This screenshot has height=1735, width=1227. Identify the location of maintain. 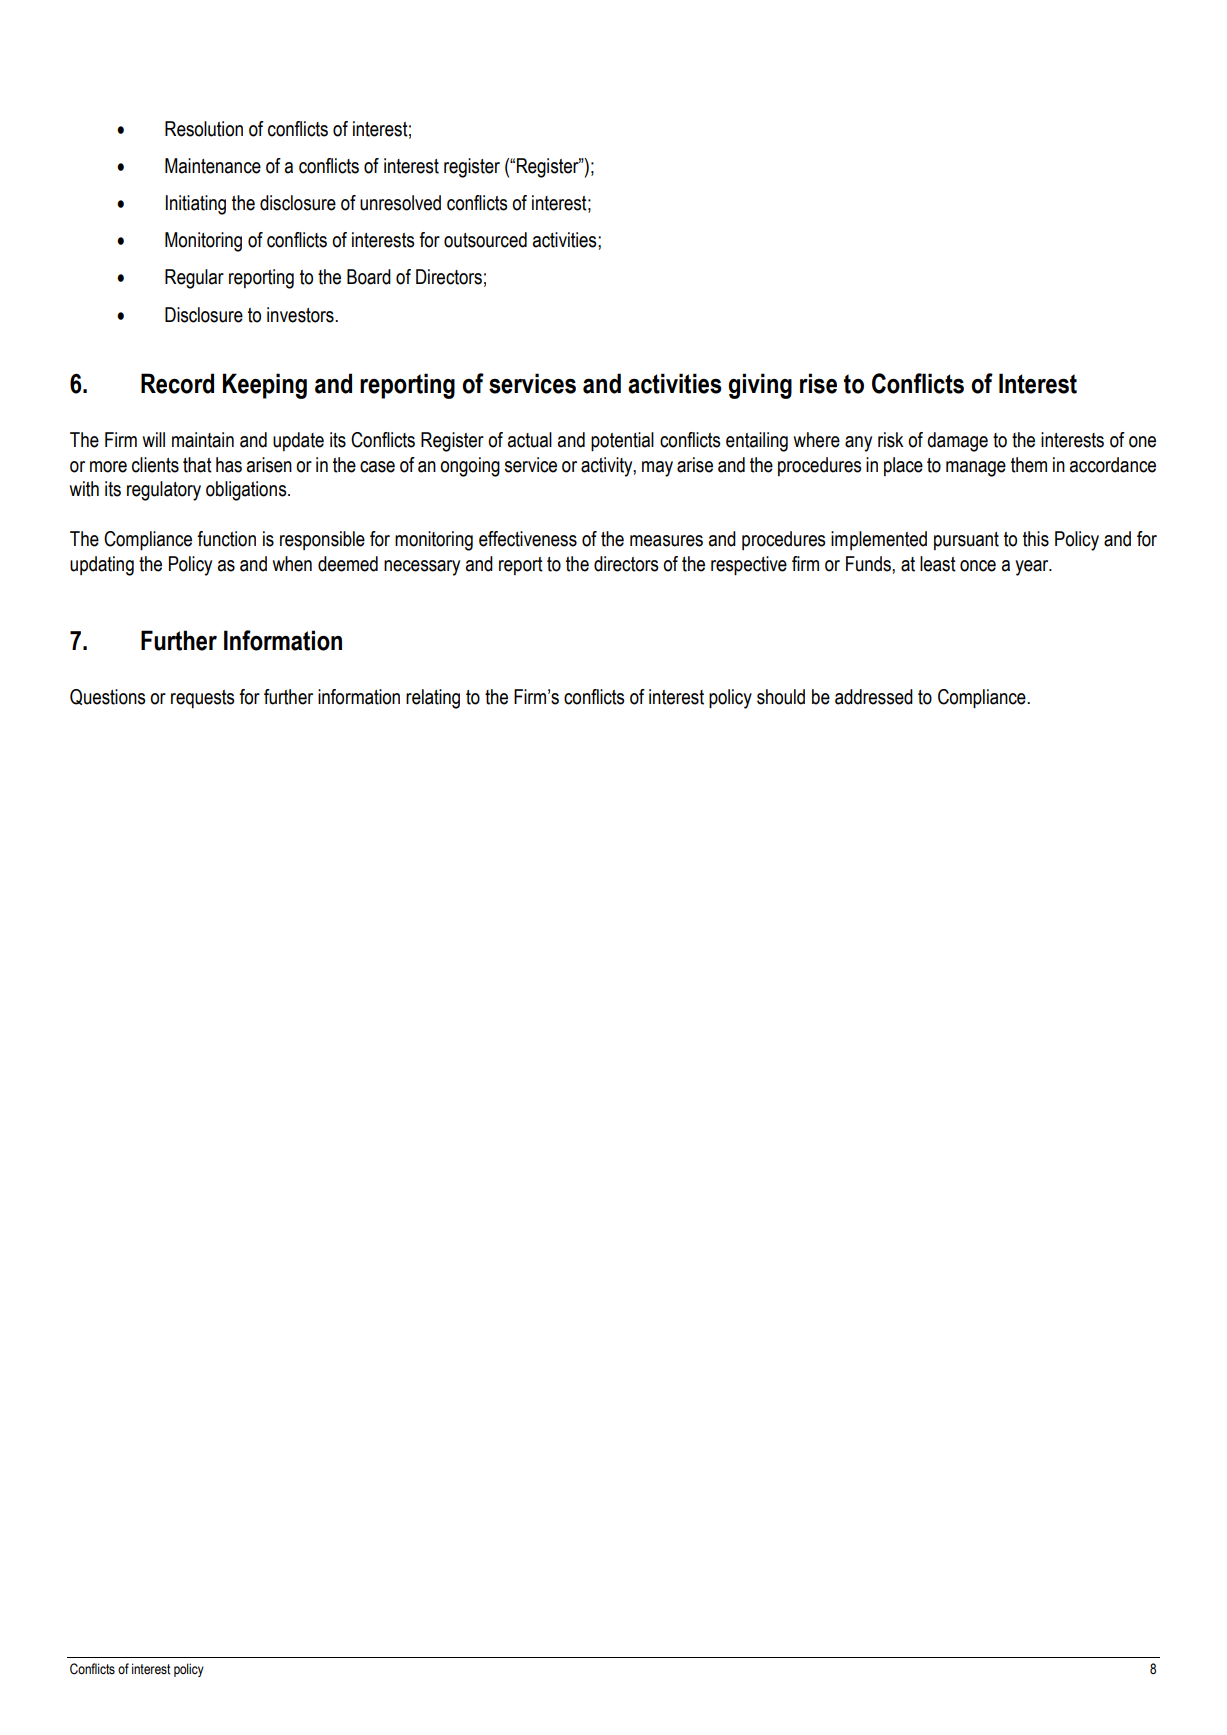
(203, 440).
